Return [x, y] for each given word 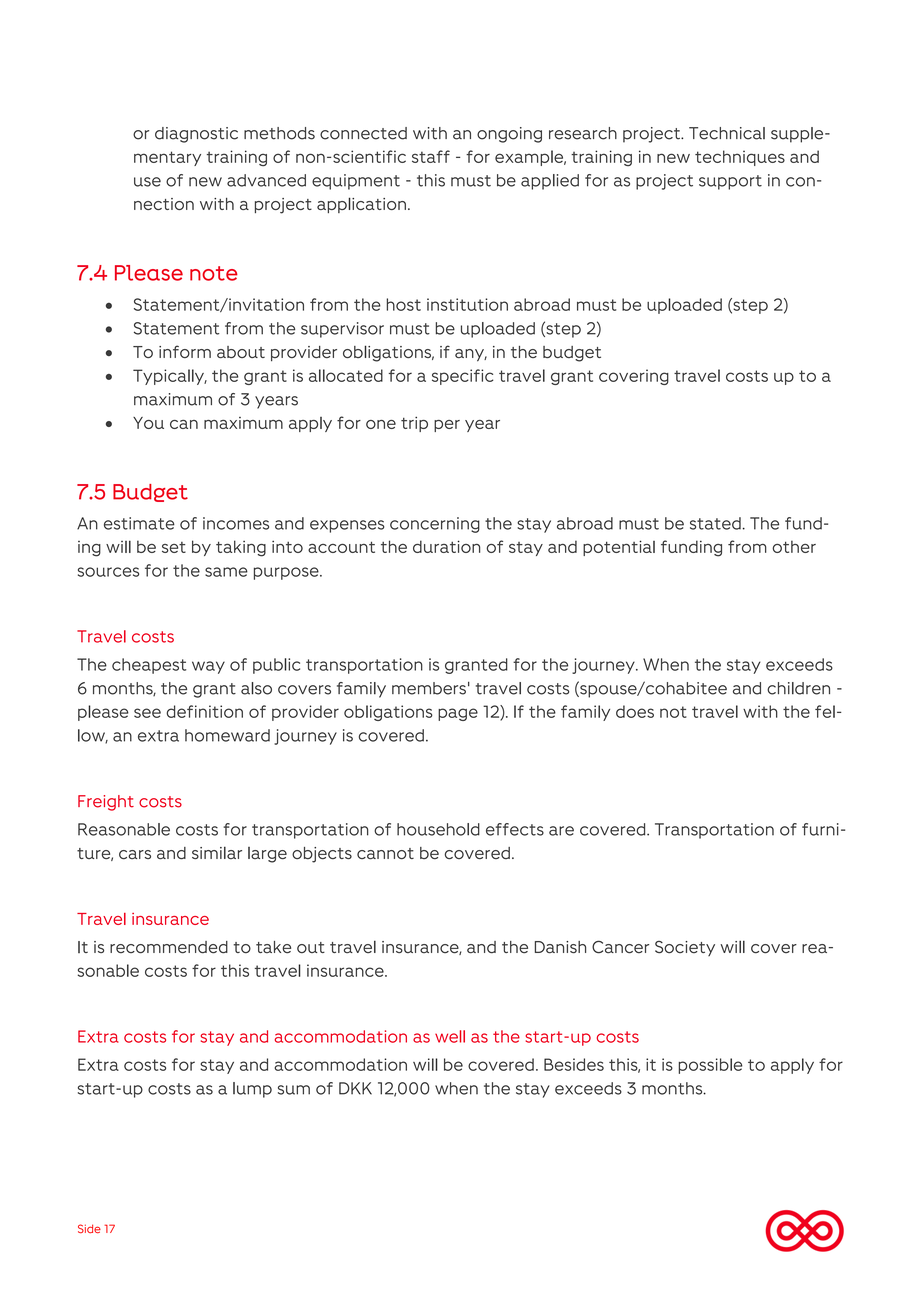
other [794, 546]
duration [446, 546]
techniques [740, 158]
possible [710, 1066]
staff [431, 156]
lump [252, 1090]
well [450, 1036]
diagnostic [196, 135]
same [226, 572]
